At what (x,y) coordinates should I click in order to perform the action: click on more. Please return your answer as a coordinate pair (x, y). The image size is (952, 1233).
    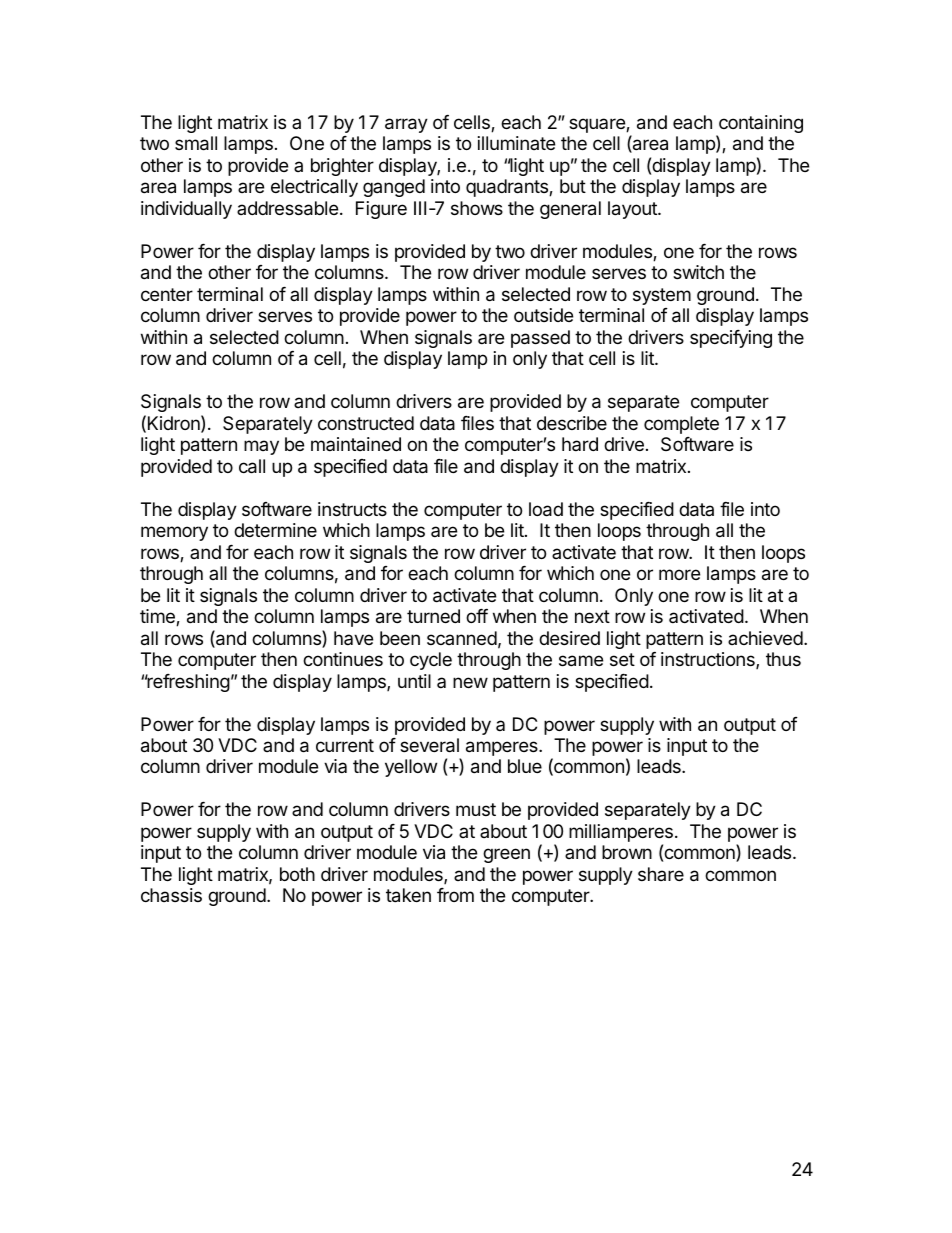
    Looking at the image, I should click on (679, 574).
